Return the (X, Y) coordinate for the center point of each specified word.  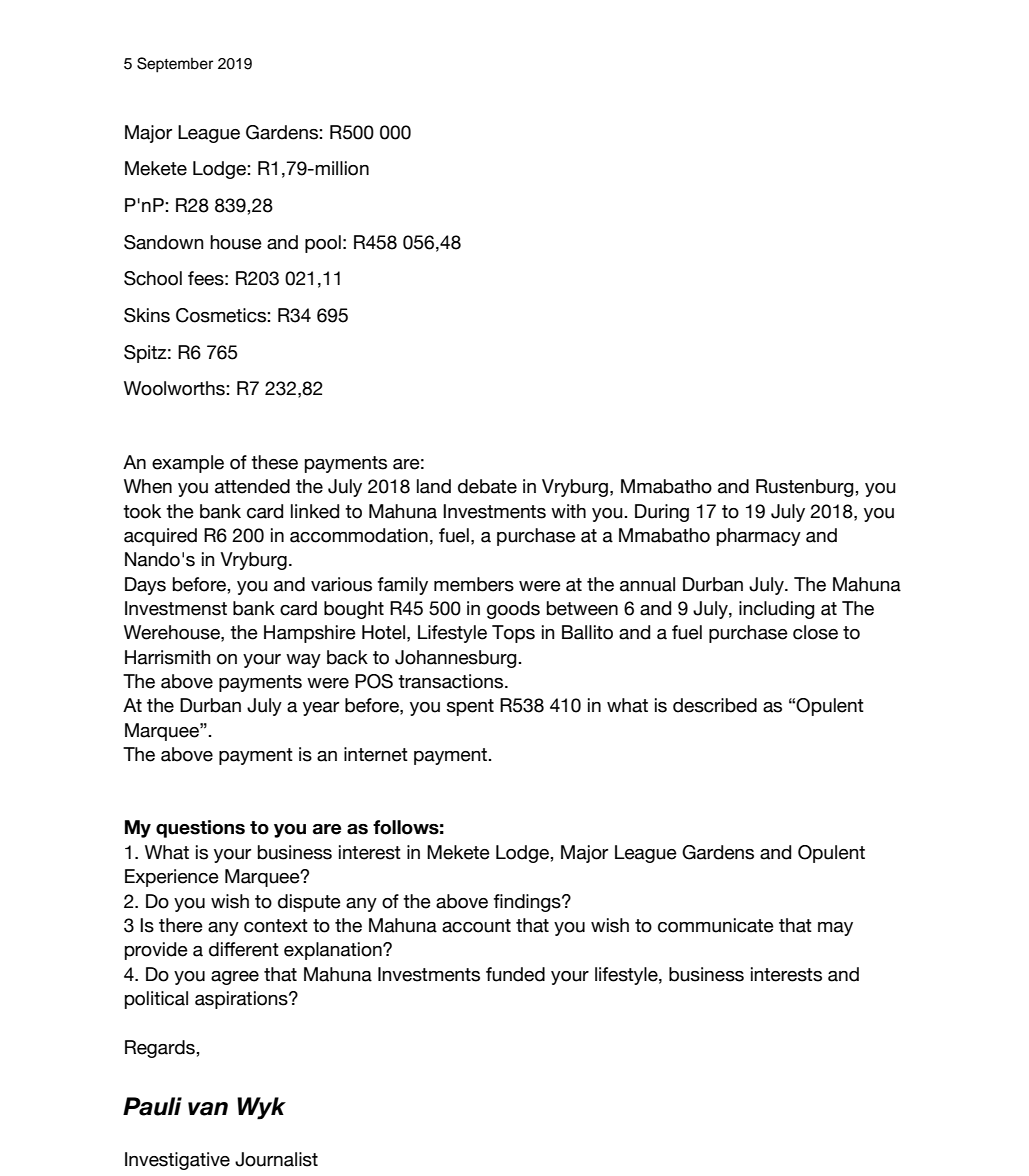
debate (487, 486)
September (175, 65)
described (715, 705)
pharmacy (759, 537)
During (662, 513)
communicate (716, 925)
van (208, 1109)
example (188, 464)
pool (323, 244)
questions (200, 829)
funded (515, 974)
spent (470, 707)
